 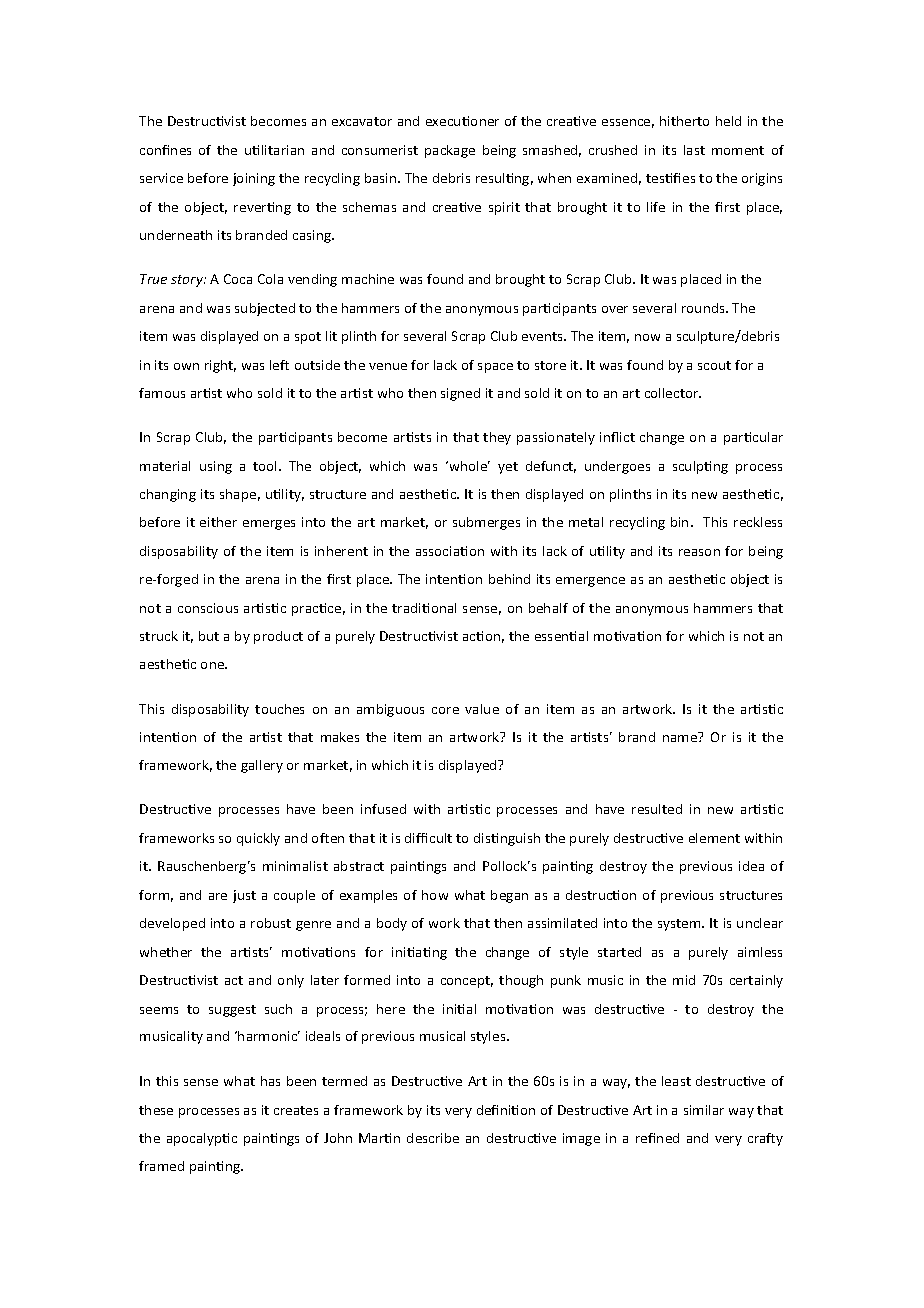 What do you see at coordinates (450, 151) in the image?
I see `package` at bounding box center [450, 151].
